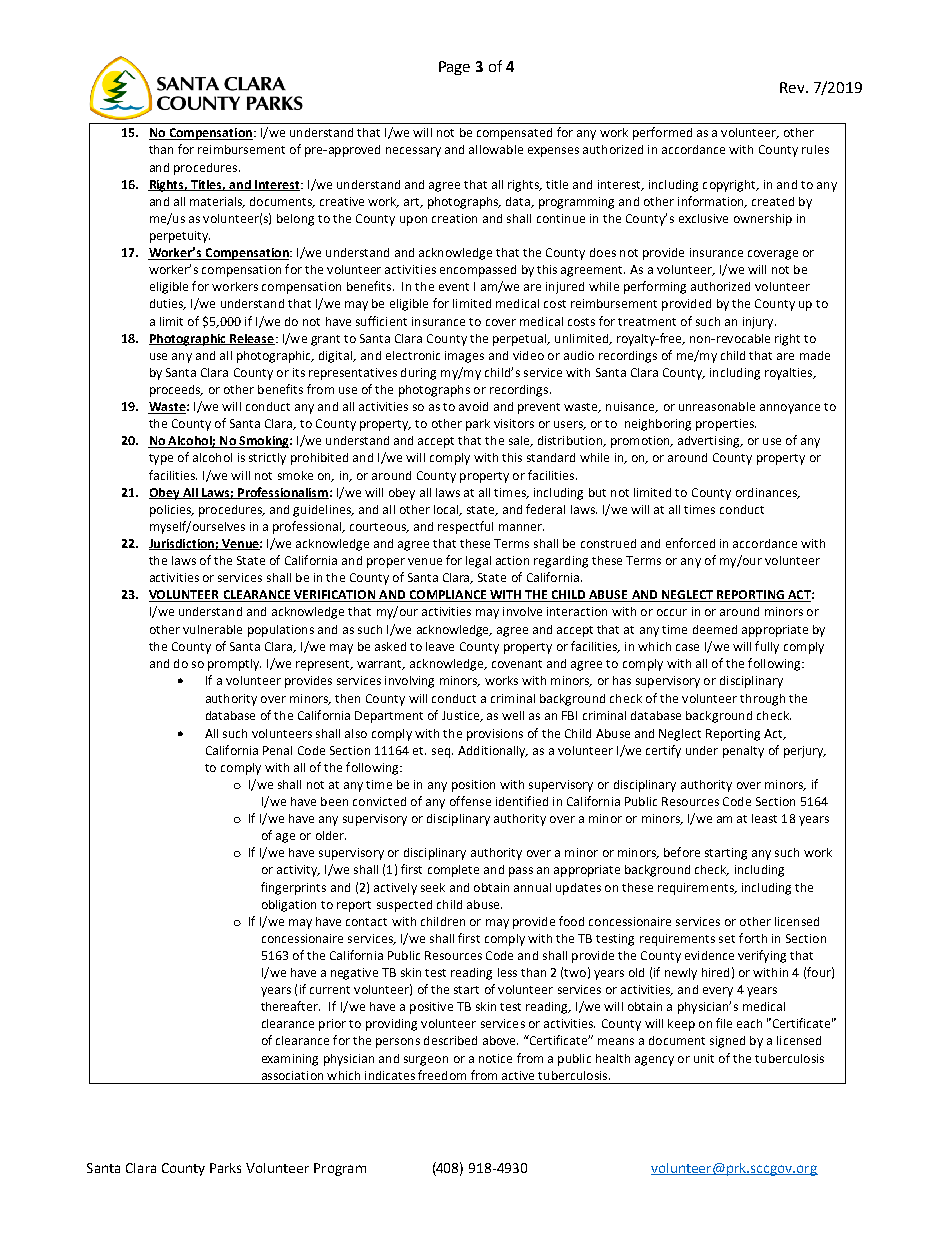 This image has width=952, height=1233. I want to click on Page, so click(454, 68).
